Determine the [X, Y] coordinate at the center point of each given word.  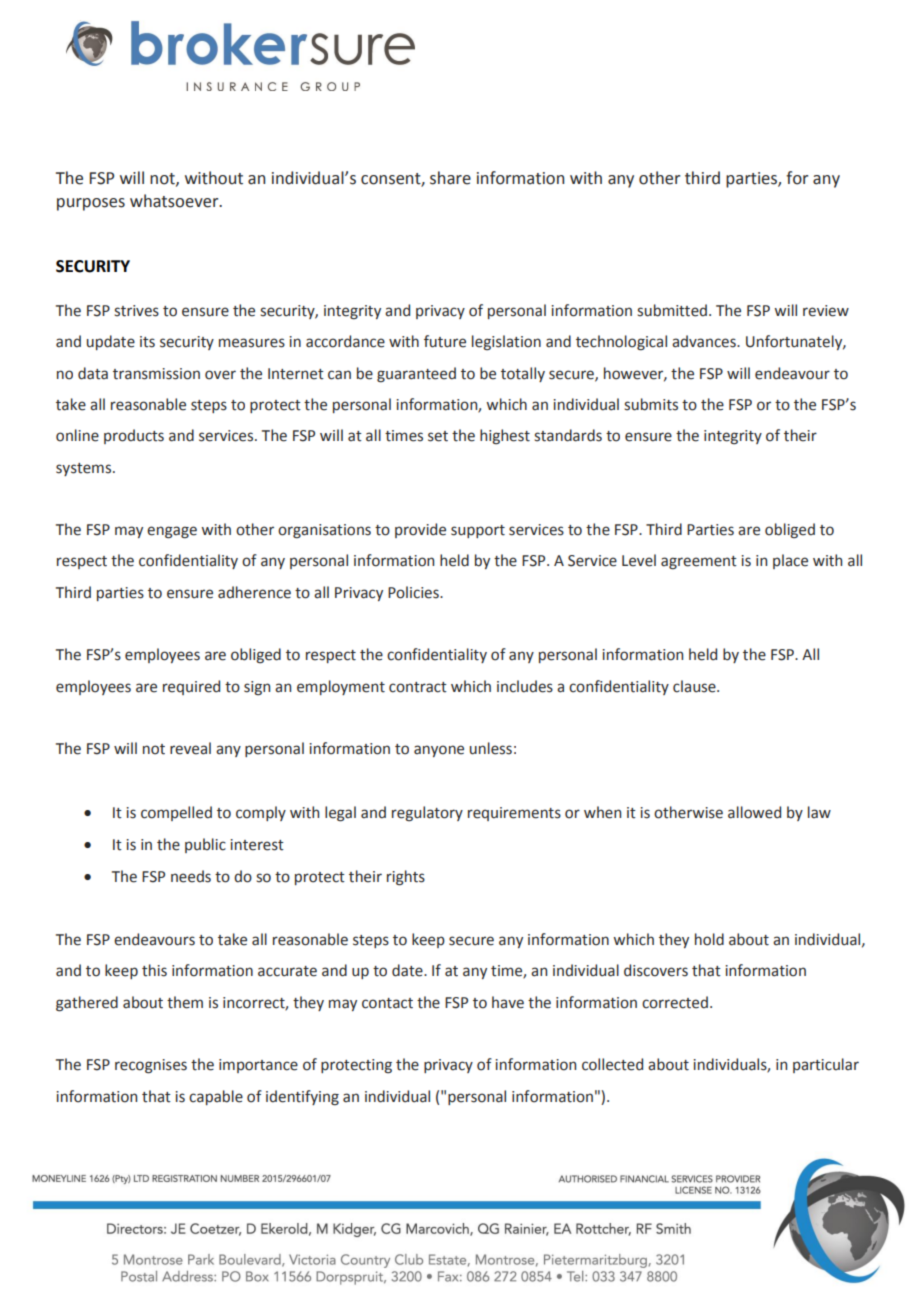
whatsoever [175, 201]
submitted [673, 310]
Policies [414, 592]
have [508, 1002]
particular [826, 1065]
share [450, 178]
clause [695, 686]
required [191, 687]
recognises [151, 1066]
